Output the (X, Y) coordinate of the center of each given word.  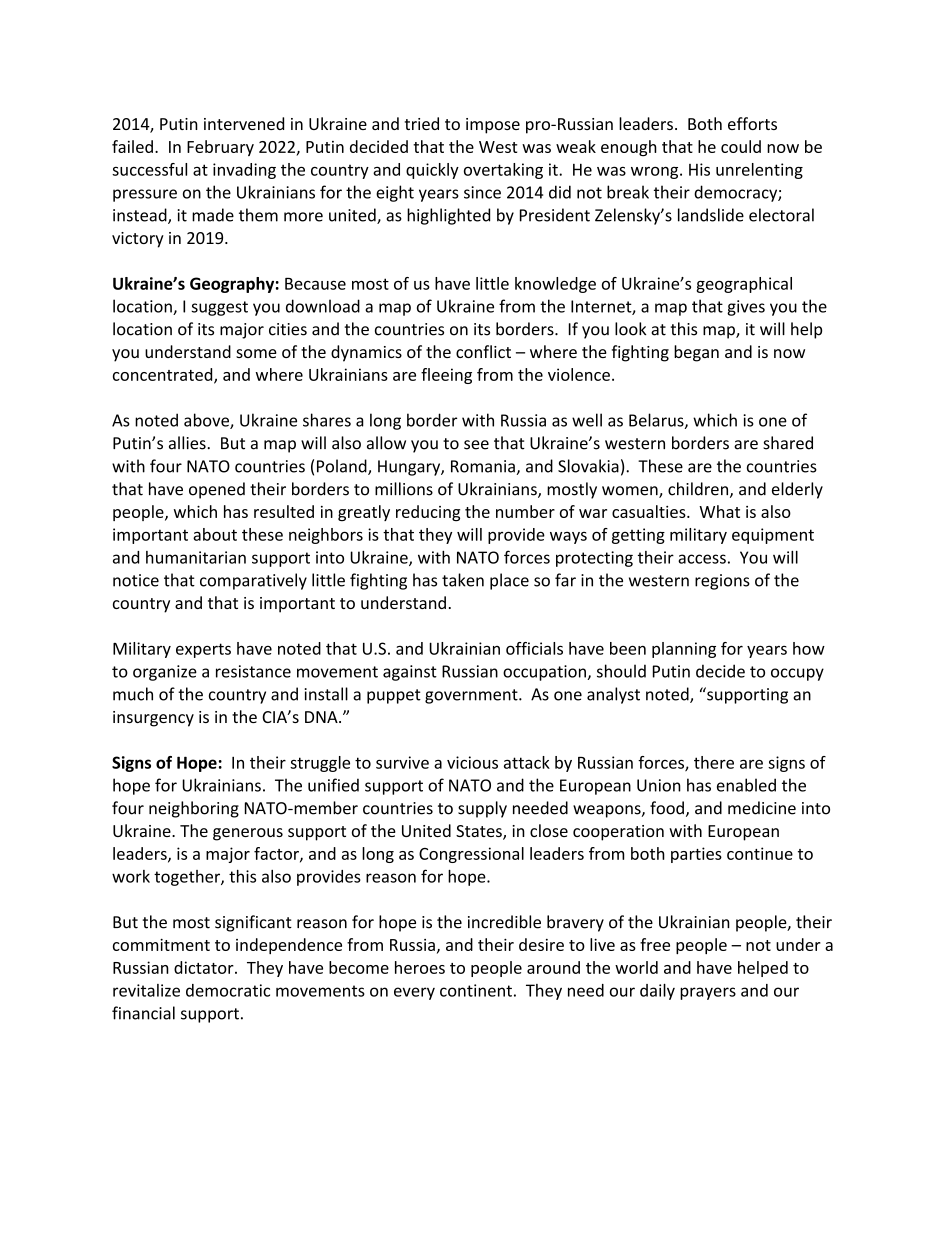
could (741, 146)
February (220, 148)
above (207, 421)
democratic (228, 990)
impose (493, 126)
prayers (708, 993)
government (472, 696)
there (714, 762)
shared (788, 443)
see (476, 445)
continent (476, 990)
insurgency (153, 719)
